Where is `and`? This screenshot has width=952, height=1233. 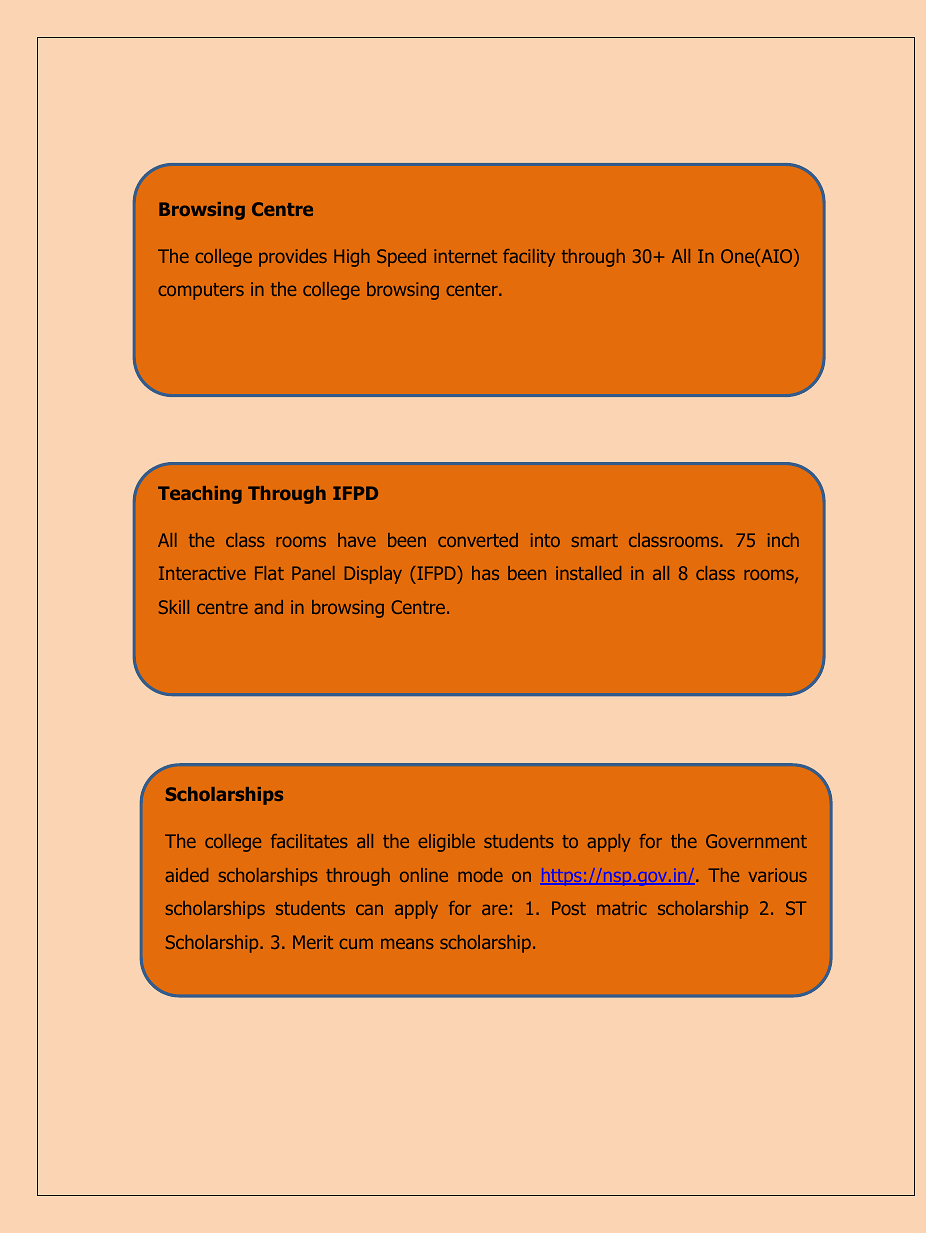 and is located at coordinates (268, 607).
